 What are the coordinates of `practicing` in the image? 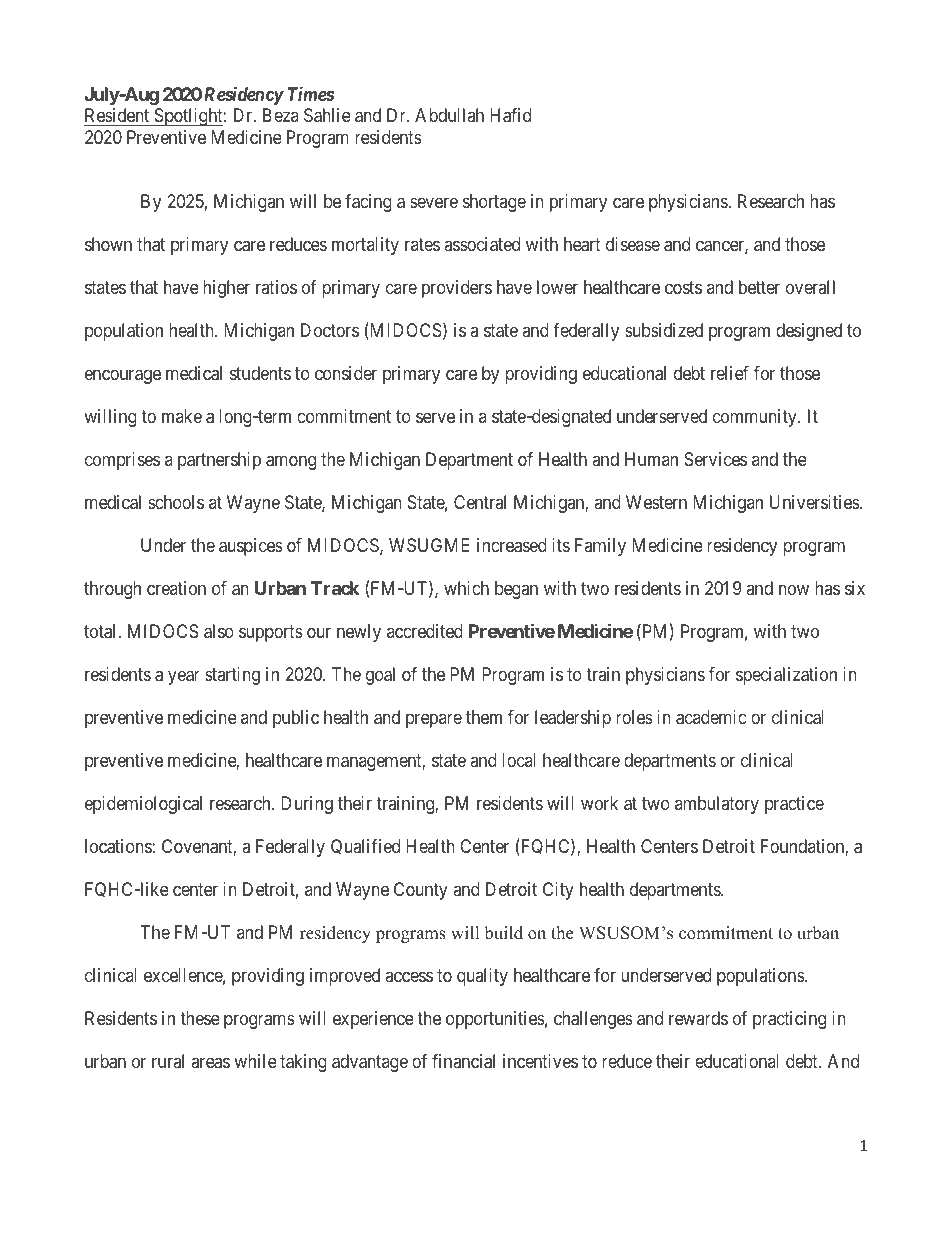 It's located at (789, 1020).
